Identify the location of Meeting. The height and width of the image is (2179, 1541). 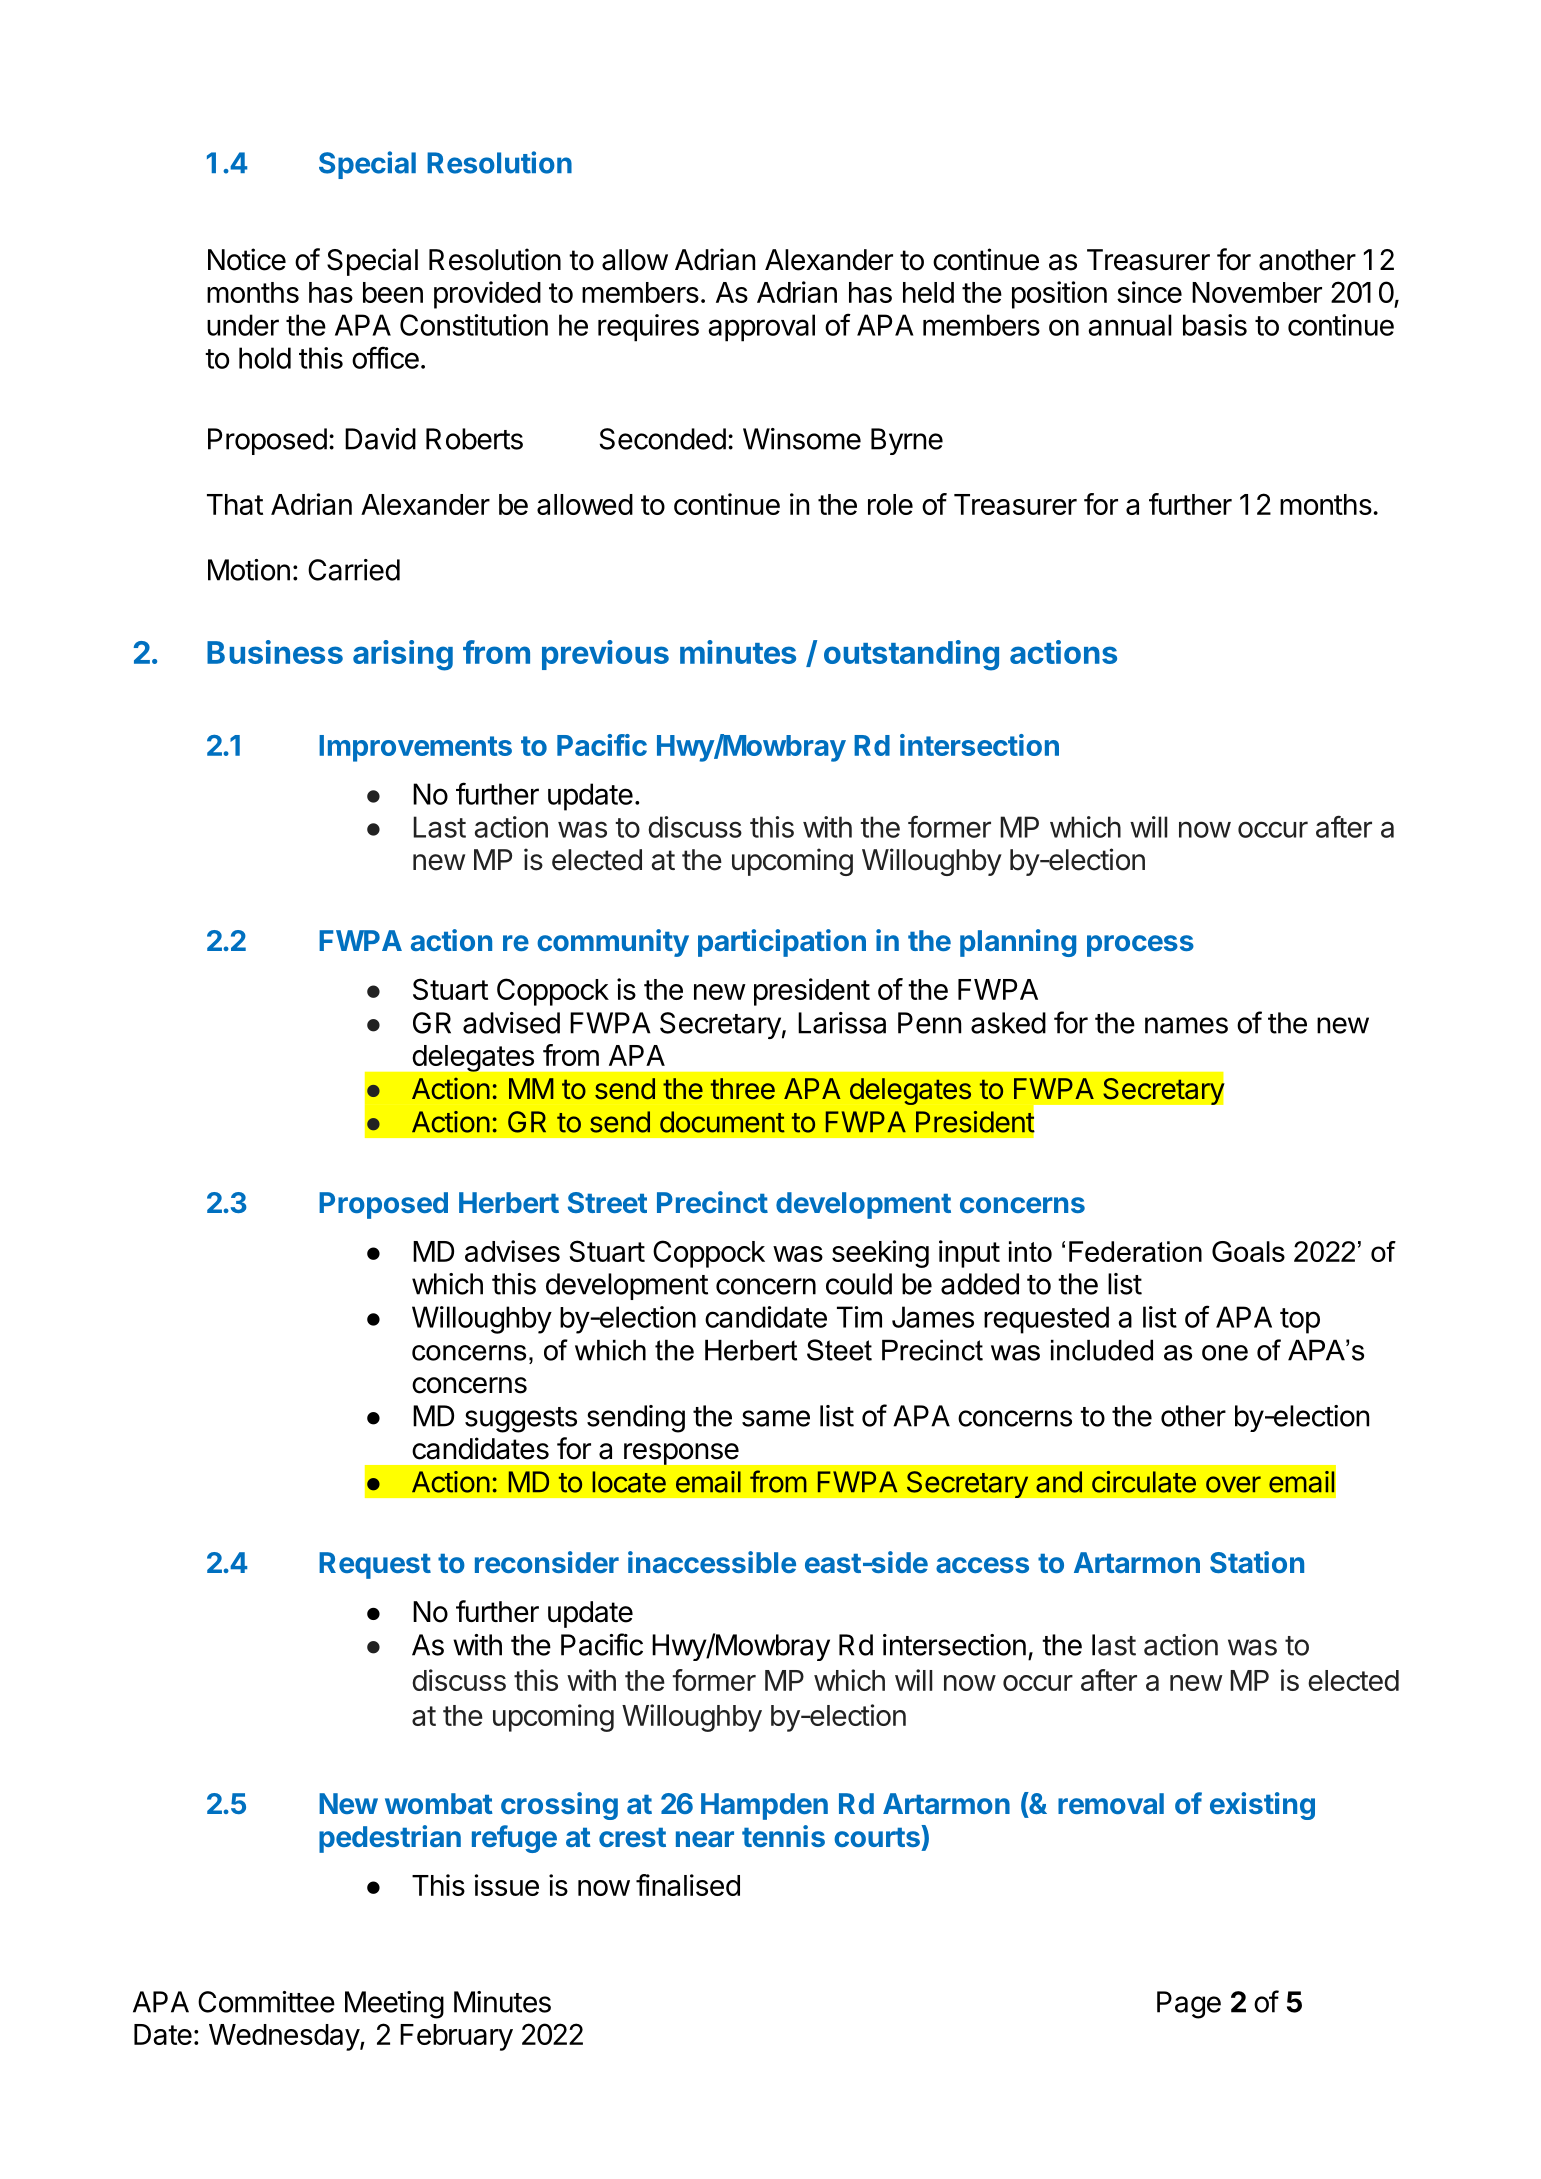
(394, 2005).
